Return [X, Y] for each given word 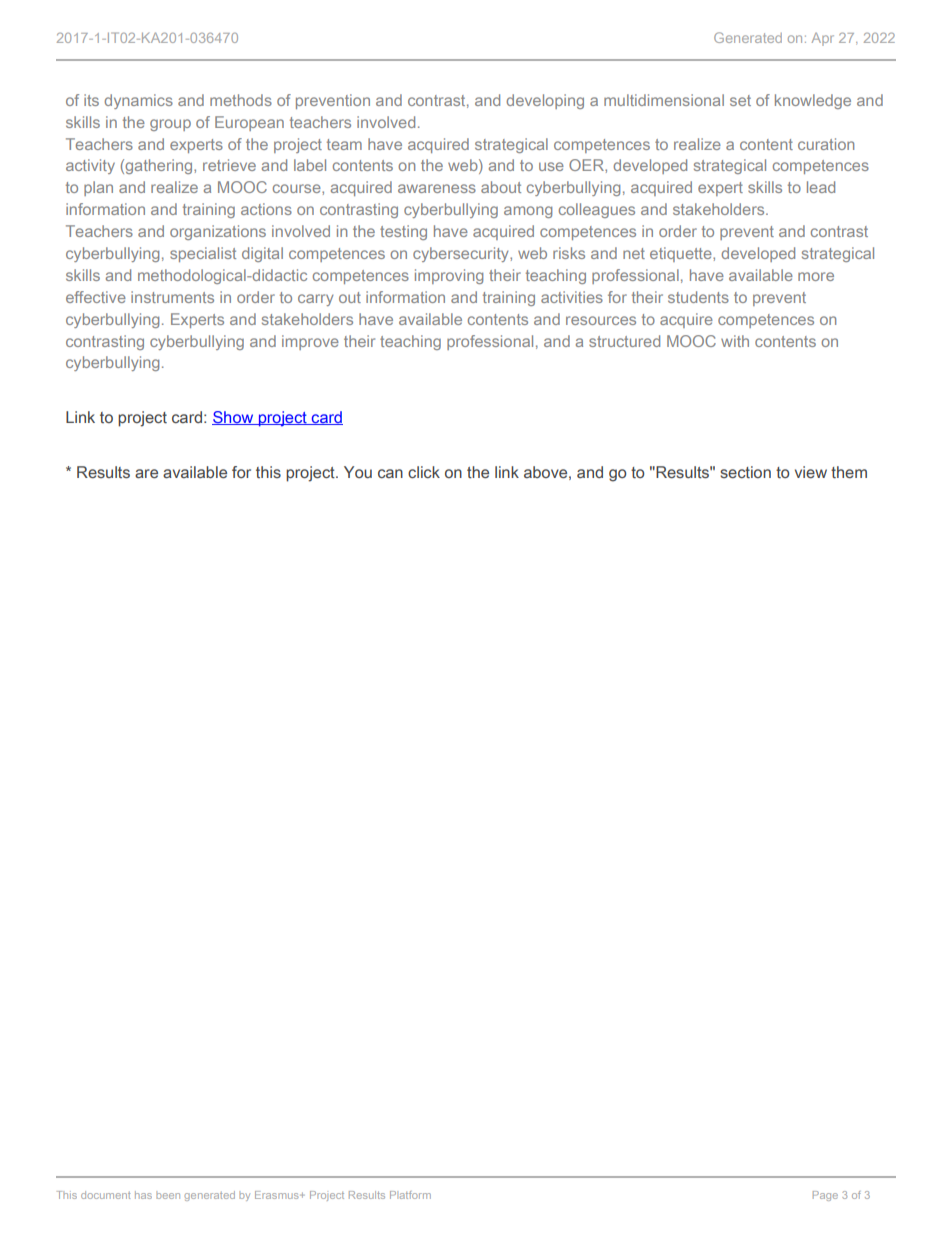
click [424, 472]
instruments [172, 297]
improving [449, 276]
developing [545, 101]
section [745, 472]
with [735, 341]
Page [825, 1196]
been [168, 1195]
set [740, 100]
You [358, 472]
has [143, 1195]
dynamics [138, 101]
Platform [410, 1195]
